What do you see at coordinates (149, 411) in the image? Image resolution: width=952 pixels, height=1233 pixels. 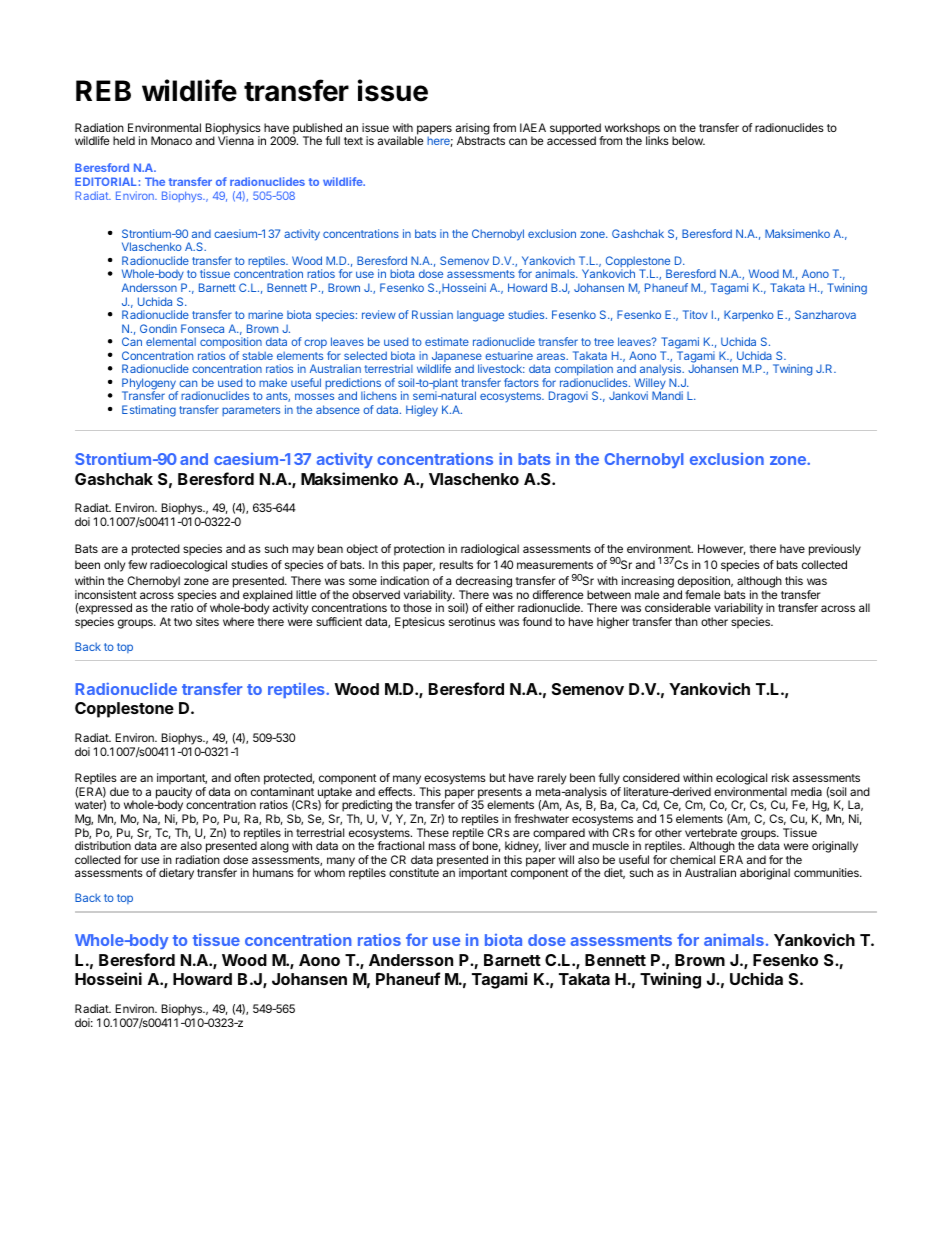 I see `Estimating` at bounding box center [149, 411].
